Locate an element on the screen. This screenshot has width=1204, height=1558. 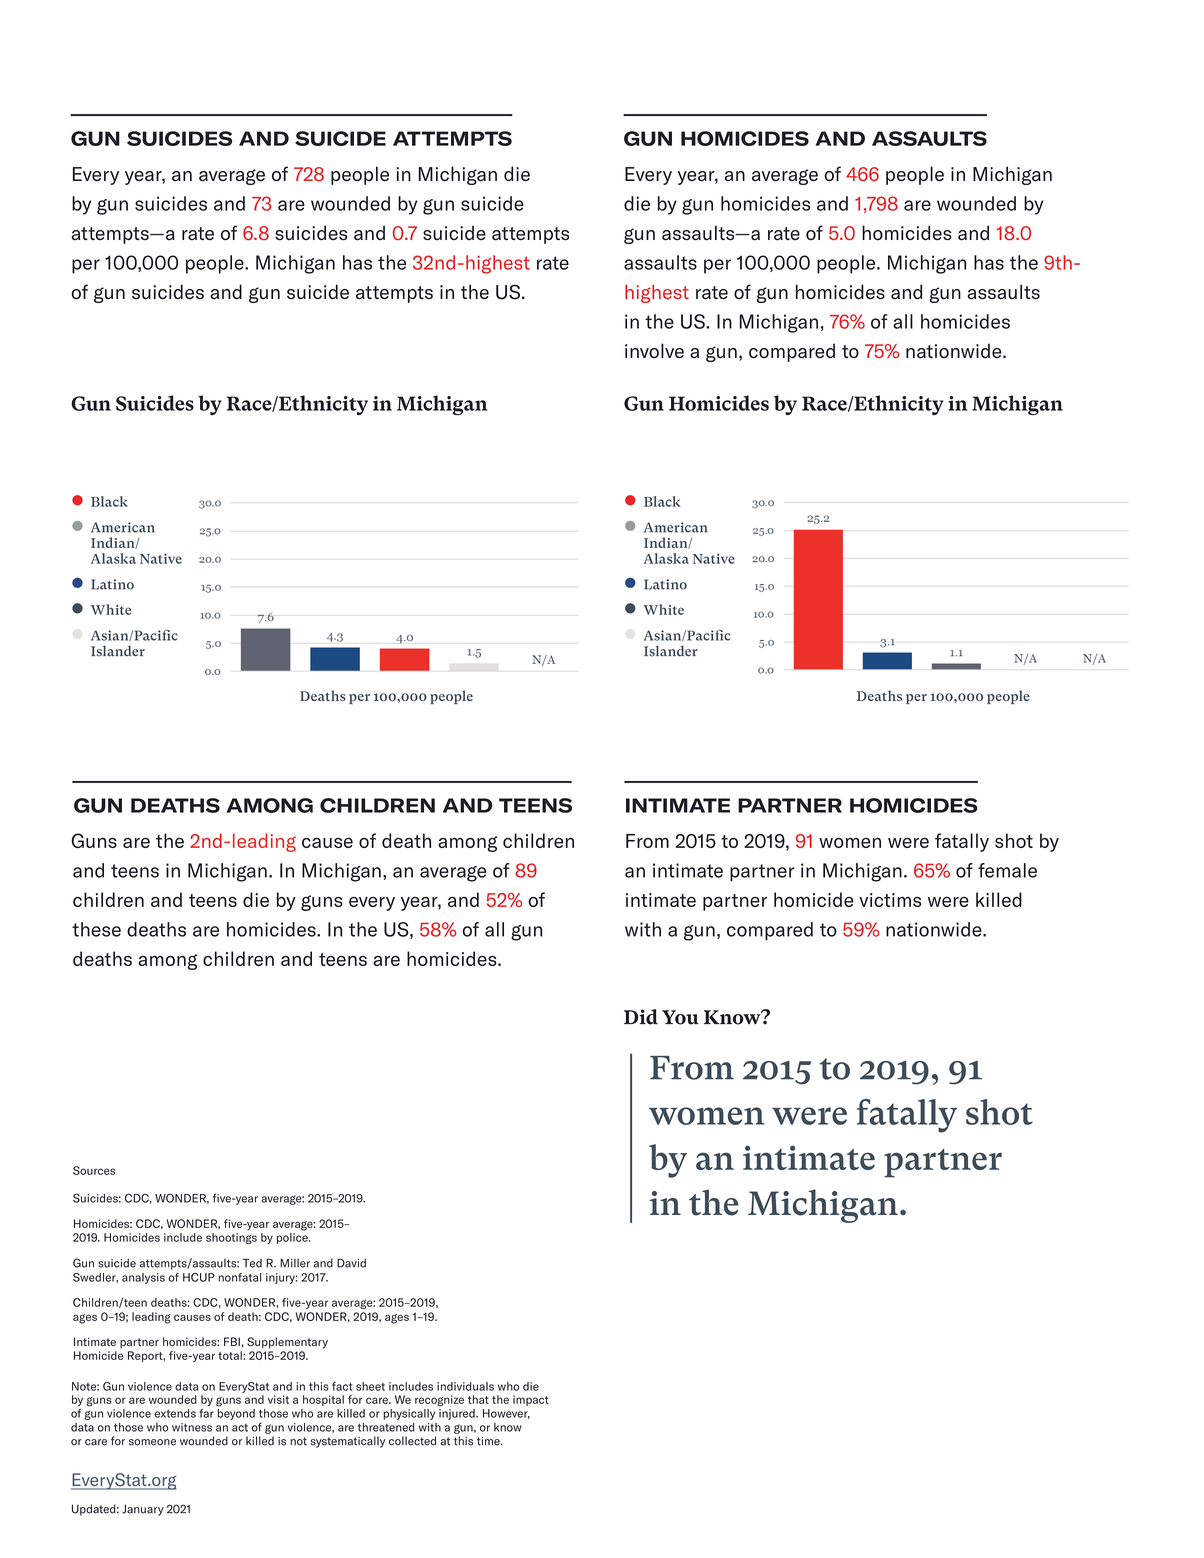
Did is located at coordinates (641, 1017).
